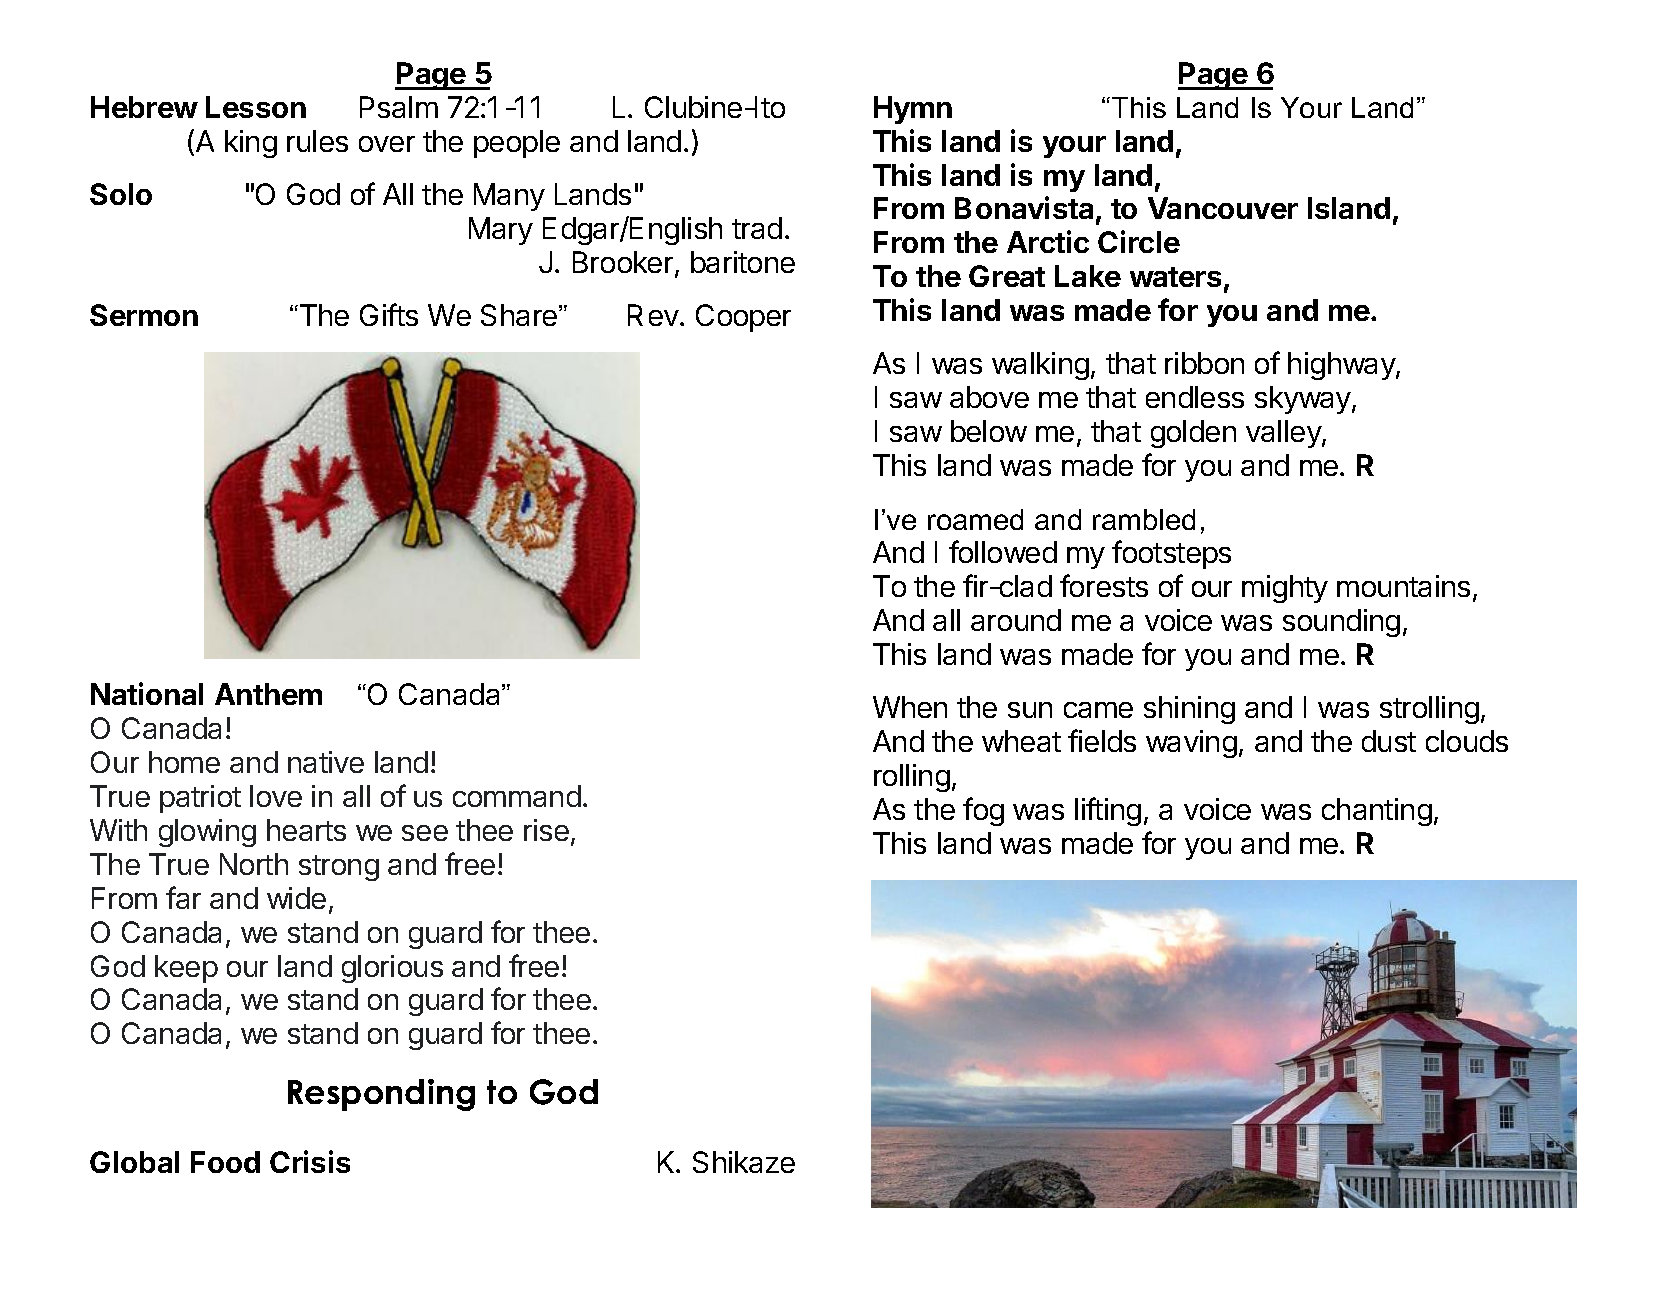  What do you see at coordinates (1342, 366) in the screenshot?
I see `highway` at bounding box center [1342, 366].
